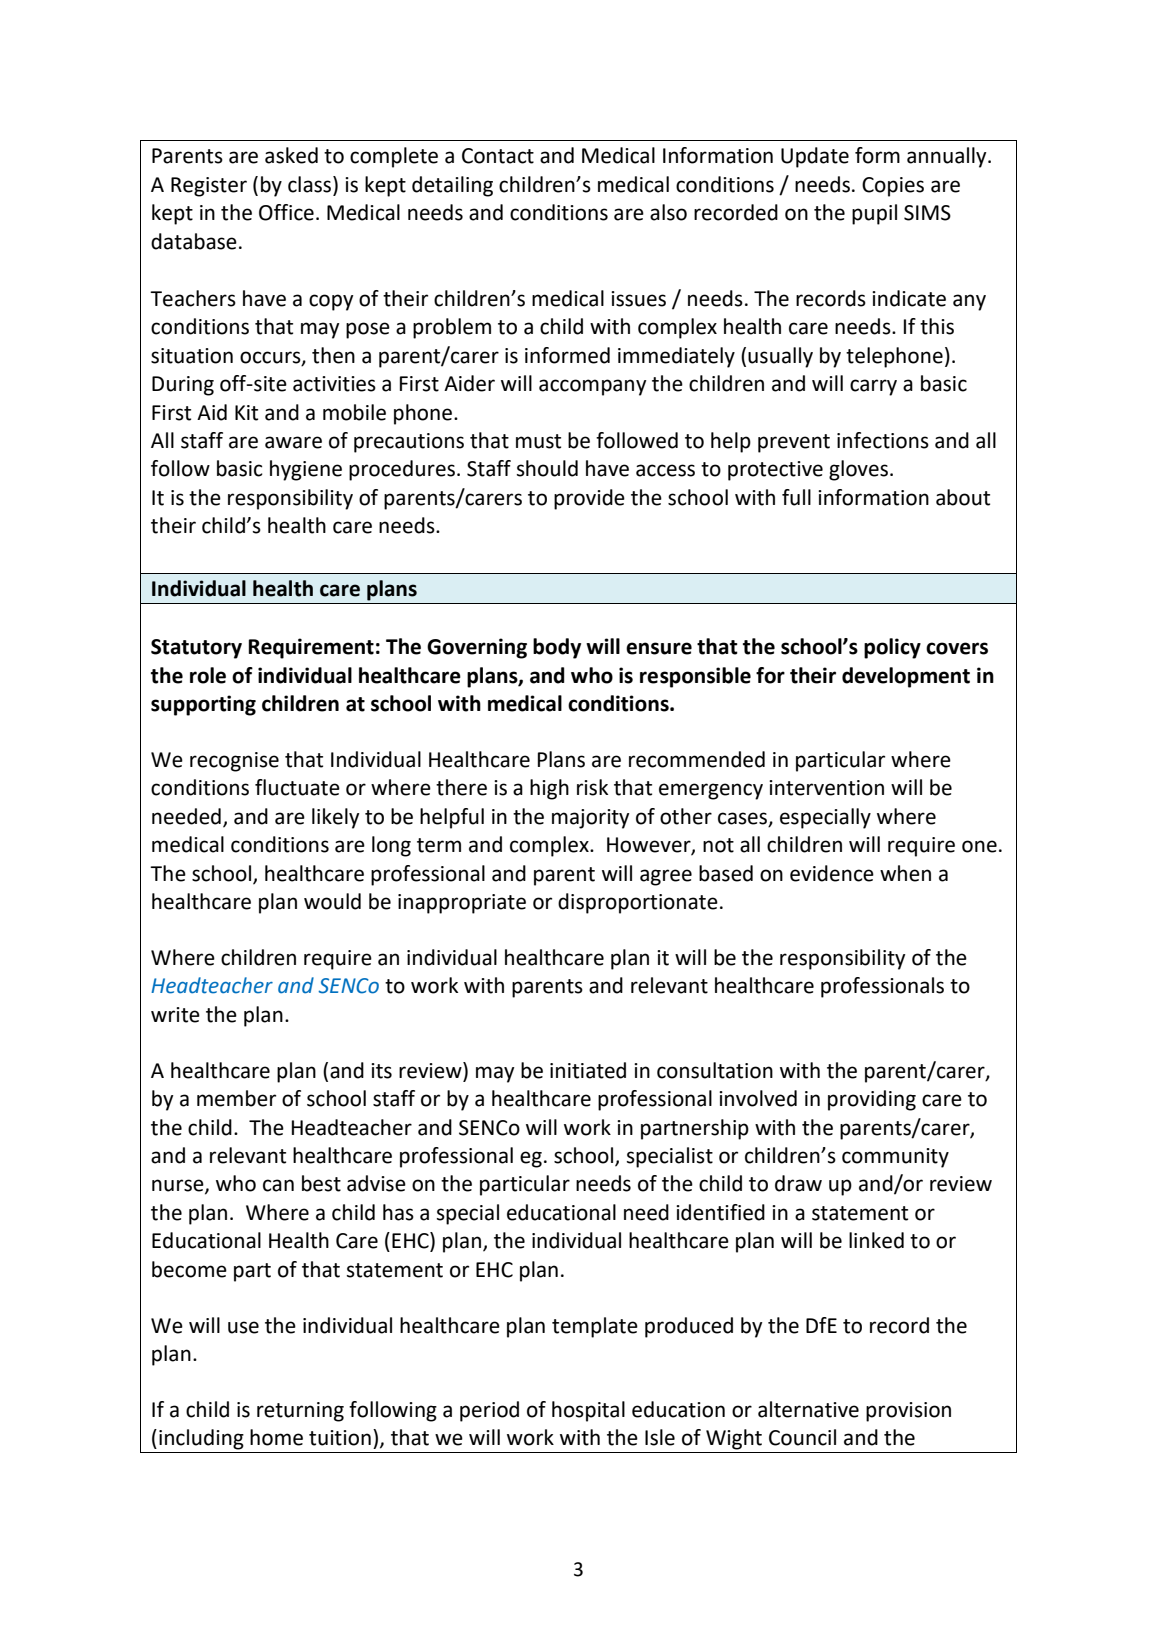  Describe the element at coordinates (306, 470) in the image. I see `hygiene` at that location.
